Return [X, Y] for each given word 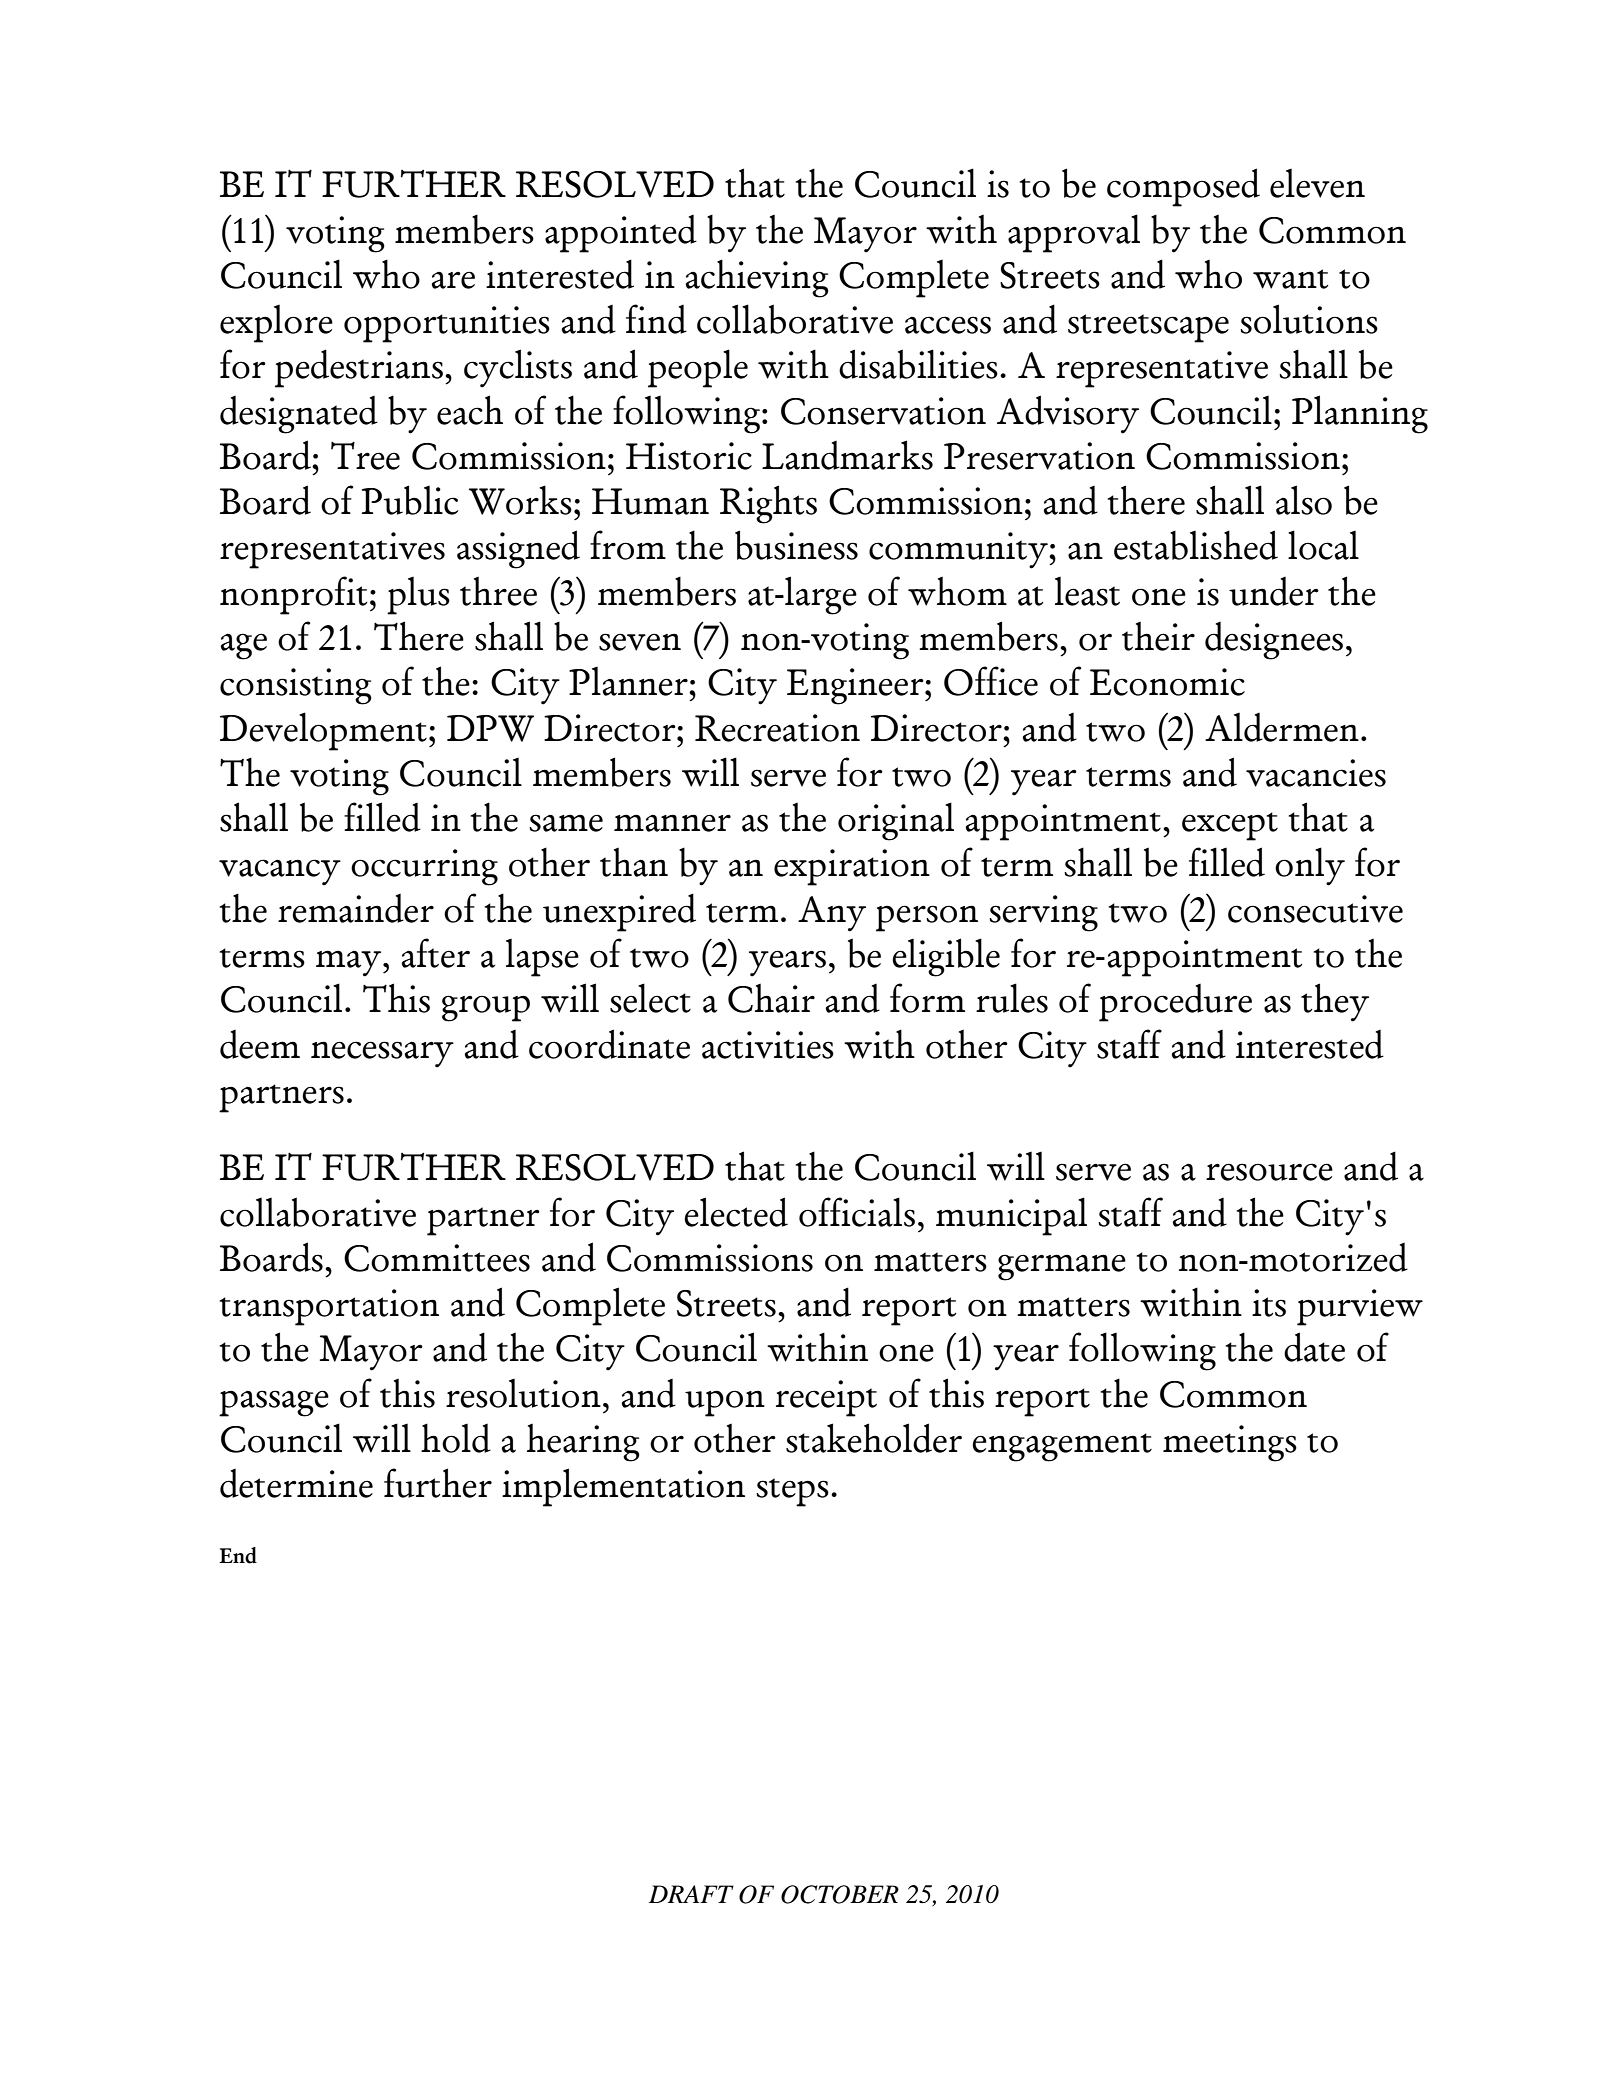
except [1230, 826]
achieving [757, 278]
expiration [852, 867]
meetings [1230, 1443]
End [238, 1555]
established [1196, 545]
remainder [356, 908]
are [453, 280]
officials [857, 1212]
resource [1269, 1172]
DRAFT [691, 1894]
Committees [437, 1258]
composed [1183, 187]
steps [792, 1492]
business [796, 545]
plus [418, 596]
